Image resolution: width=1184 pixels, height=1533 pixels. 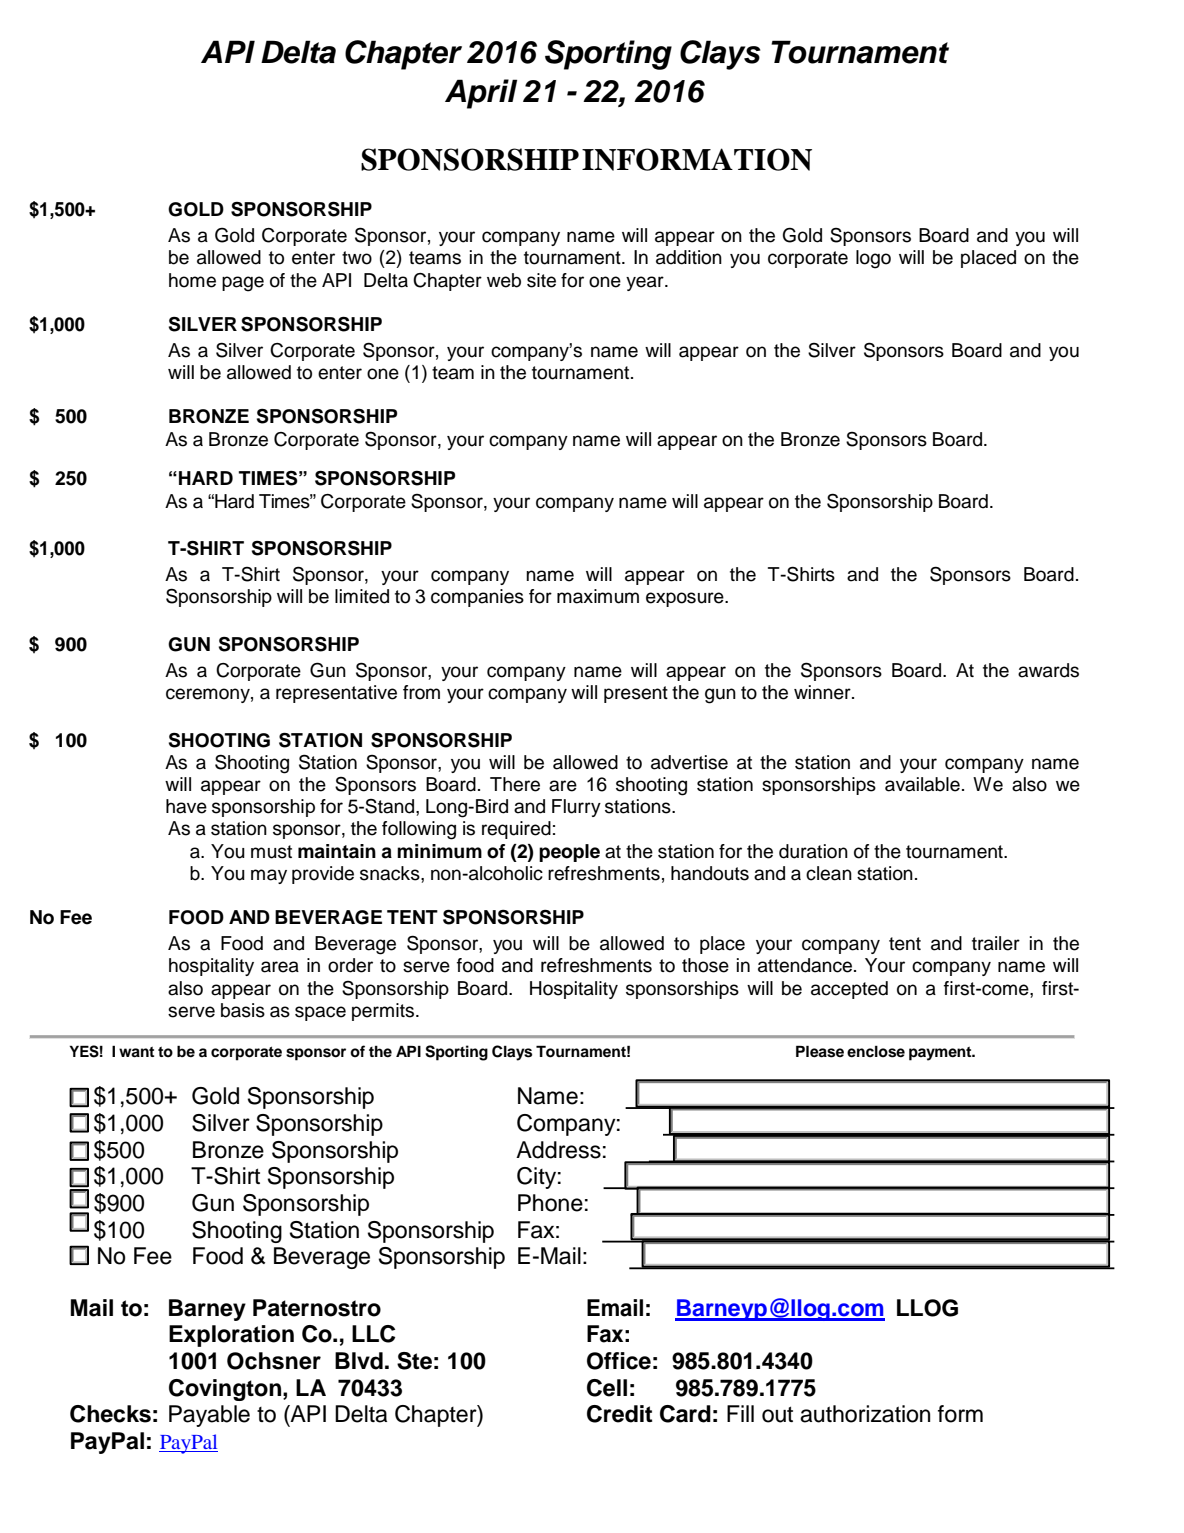 What do you see at coordinates (226, 1390) in the screenshot?
I see `Covington` at bounding box center [226, 1390].
